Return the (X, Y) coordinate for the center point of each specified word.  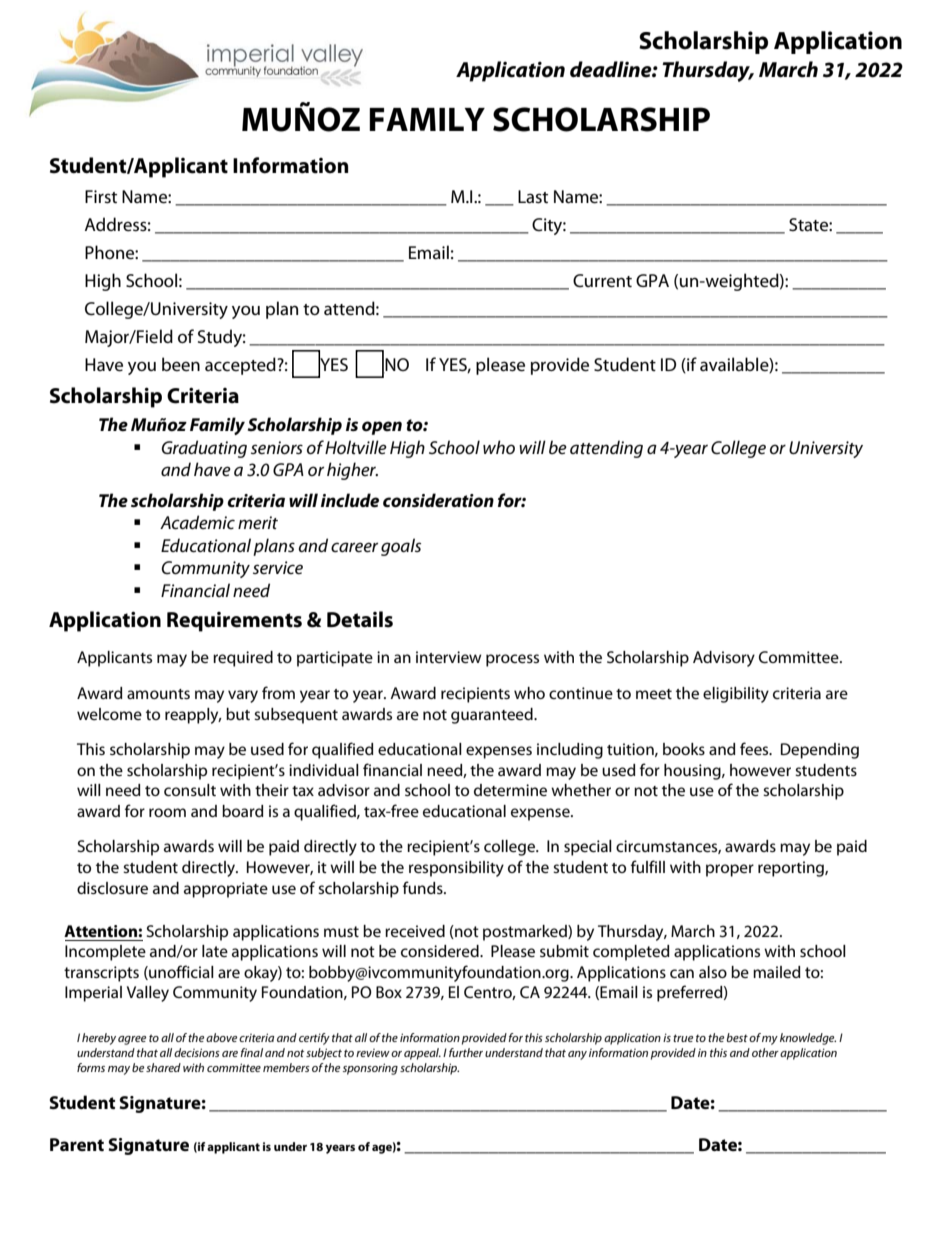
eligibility (736, 695)
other (765, 1052)
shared (163, 1067)
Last (533, 197)
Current (602, 281)
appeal (422, 1054)
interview (448, 657)
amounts (158, 694)
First (101, 197)
